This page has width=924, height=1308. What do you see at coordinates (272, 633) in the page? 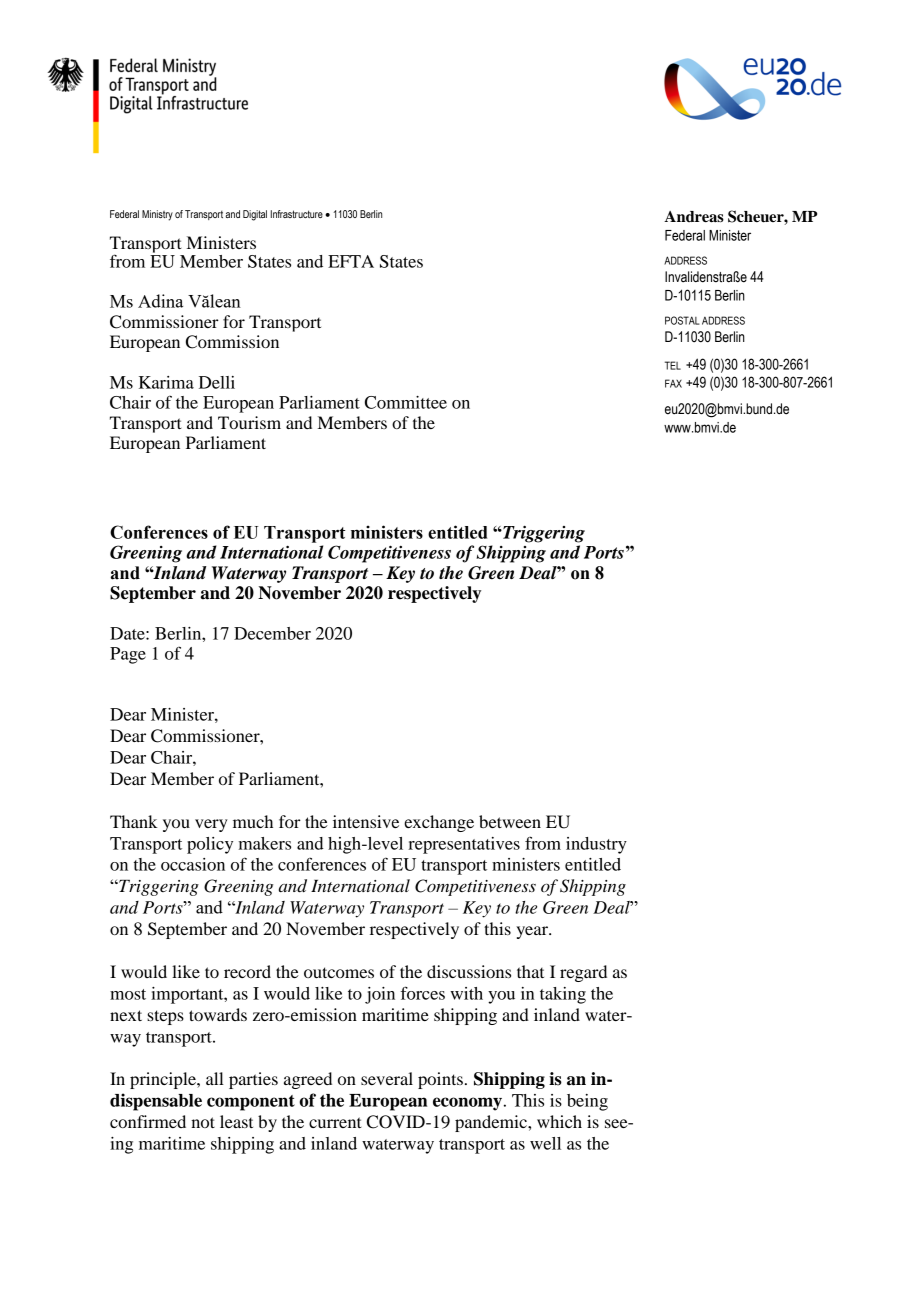
I see `December` at bounding box center [272, 633].
